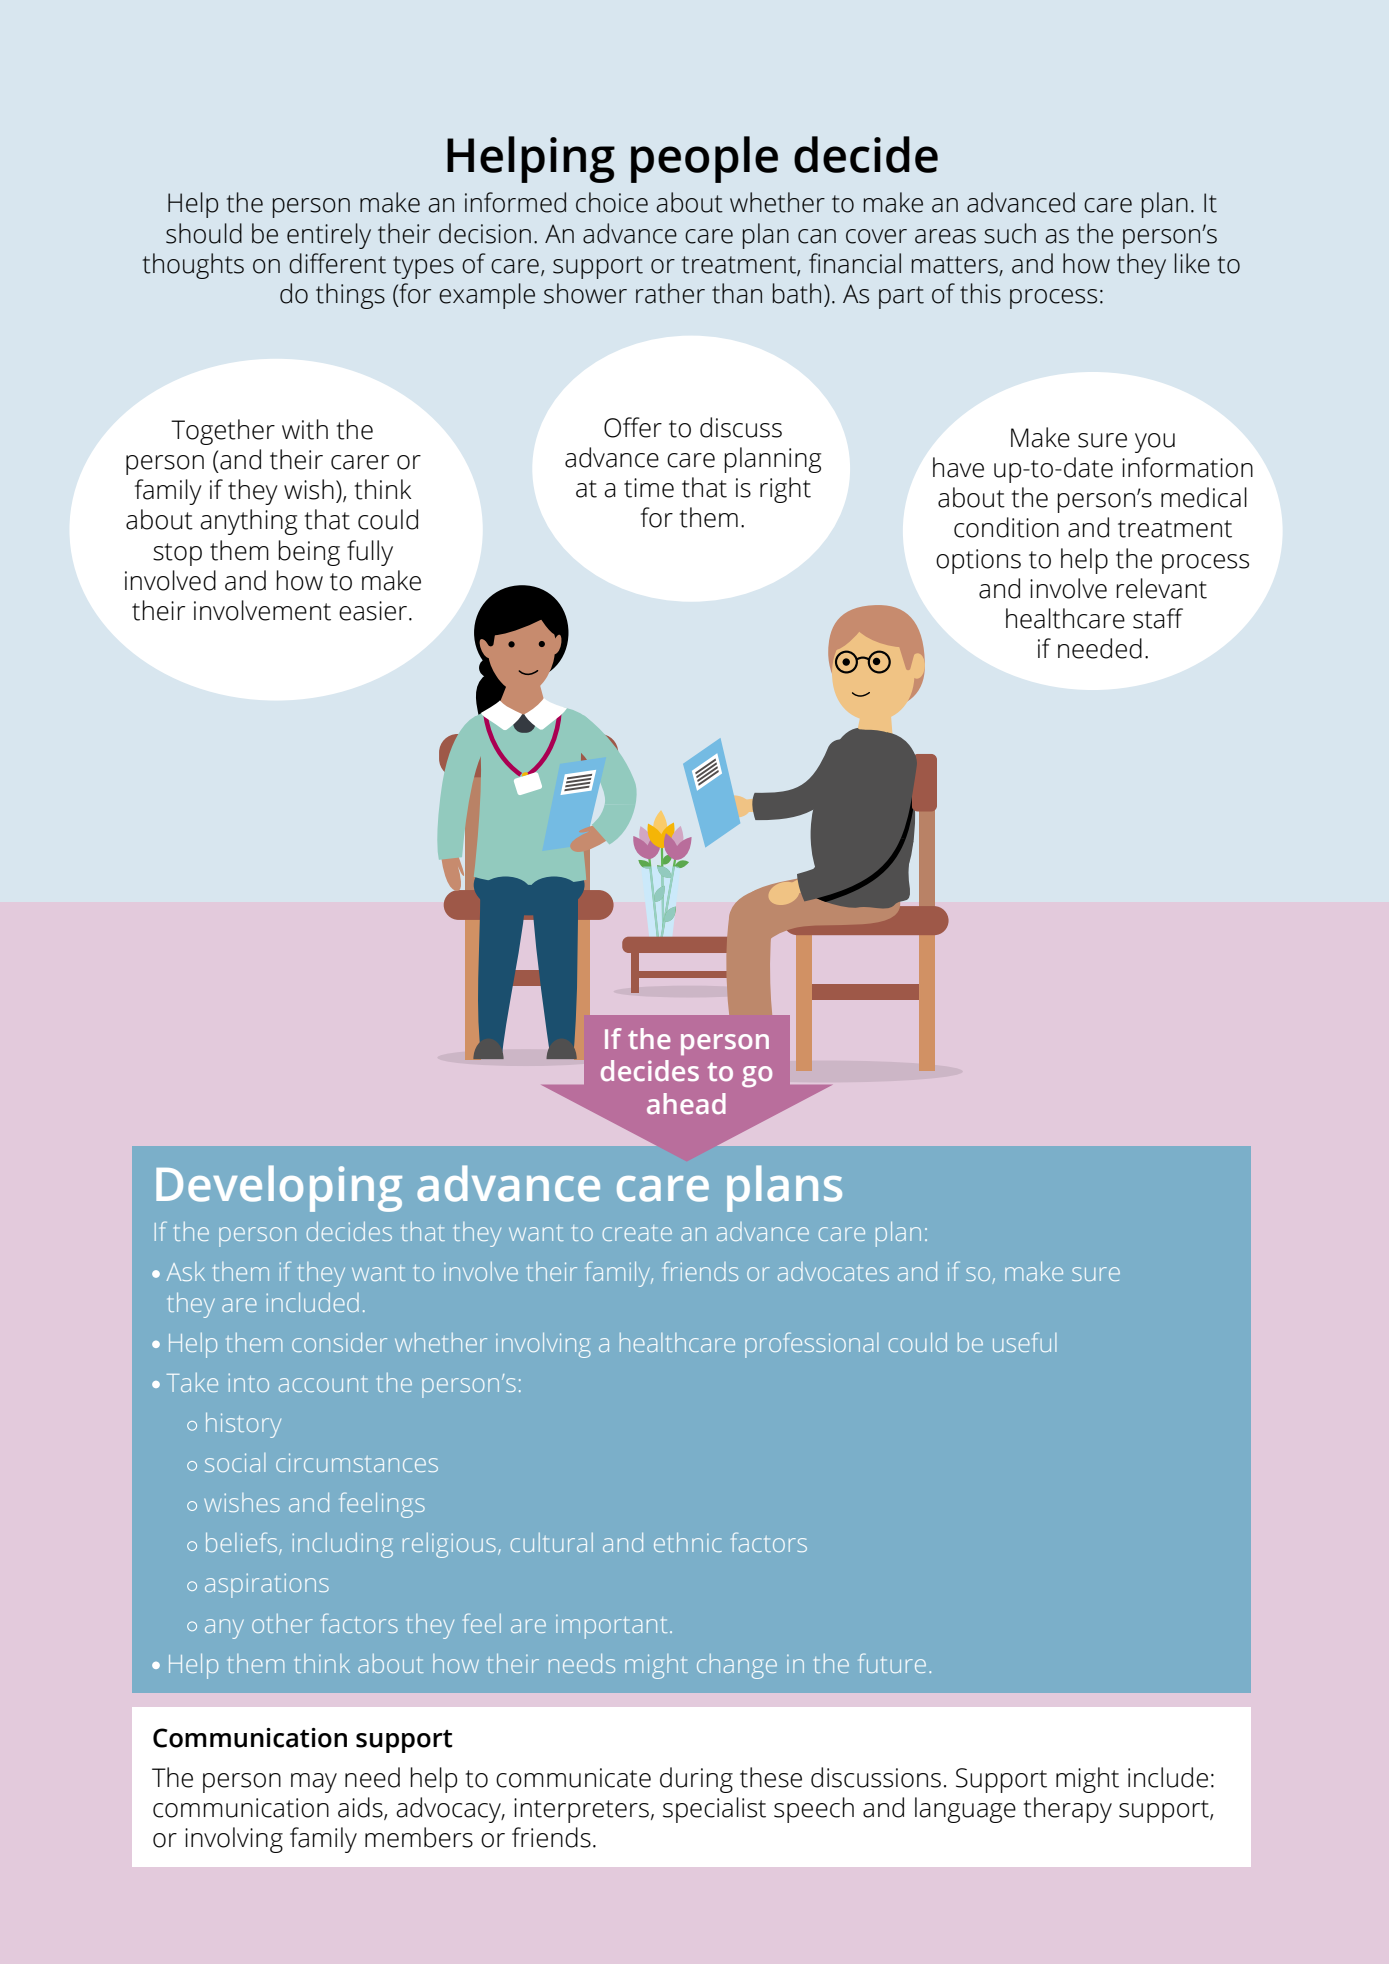 Image resolution: width=1389 pixels, height=1964 pixels. I want to click on such, so click(1010, 233).
